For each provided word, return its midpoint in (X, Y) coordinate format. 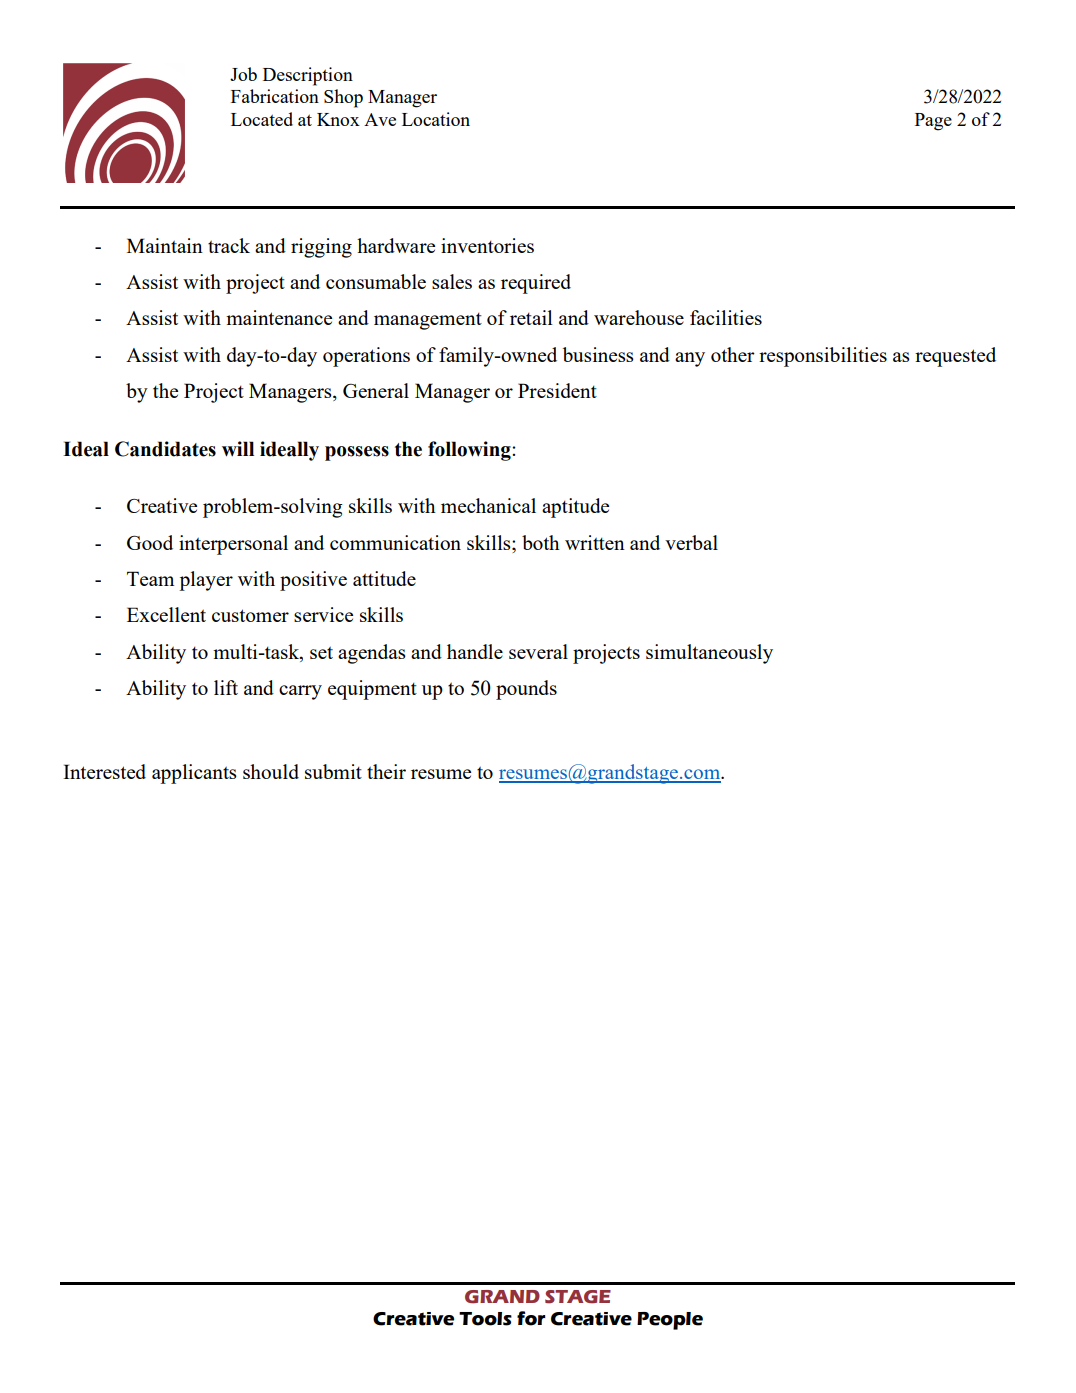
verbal (691, 542)
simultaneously (709, 654)
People (670, 1321)
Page (933, 122)
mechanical (488, 505)
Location (436, 119)
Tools (485, 1319)
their (386, 771)
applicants (194, 774)
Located (262, 119)
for (531, 1318)
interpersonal (233, 545)
